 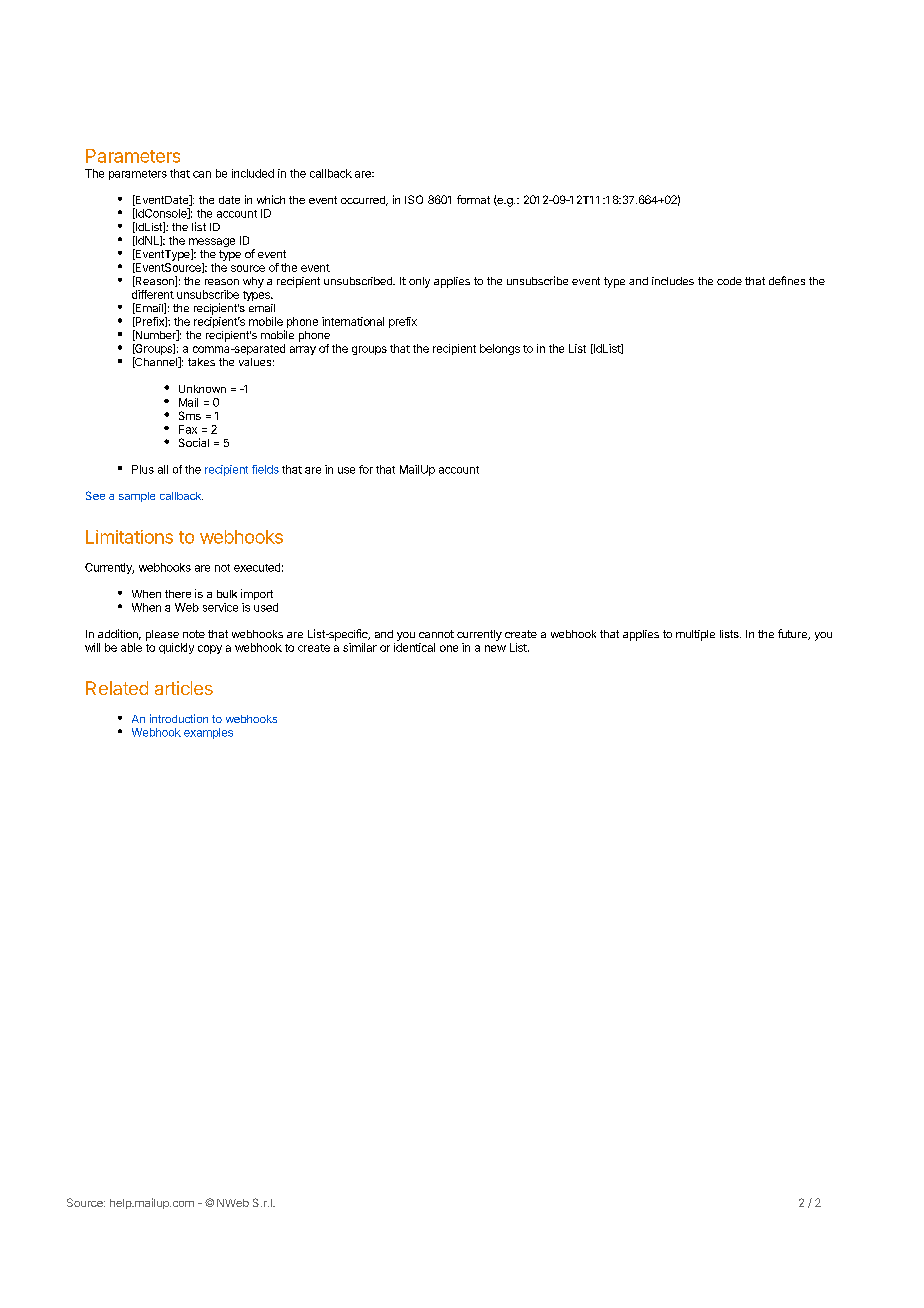 I want to click on included, so click(x=253, y=173).
